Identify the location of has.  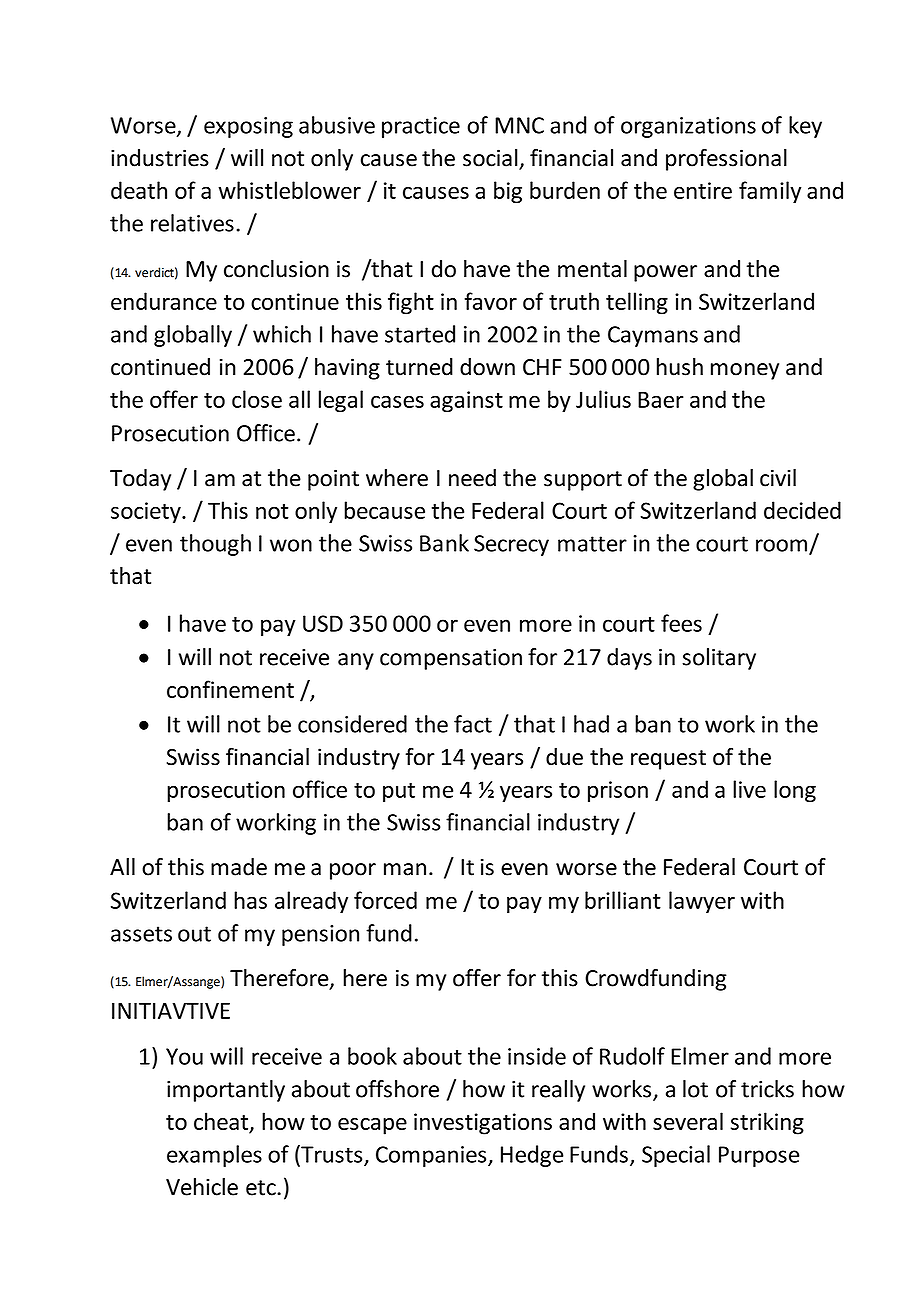
(250, 900).
